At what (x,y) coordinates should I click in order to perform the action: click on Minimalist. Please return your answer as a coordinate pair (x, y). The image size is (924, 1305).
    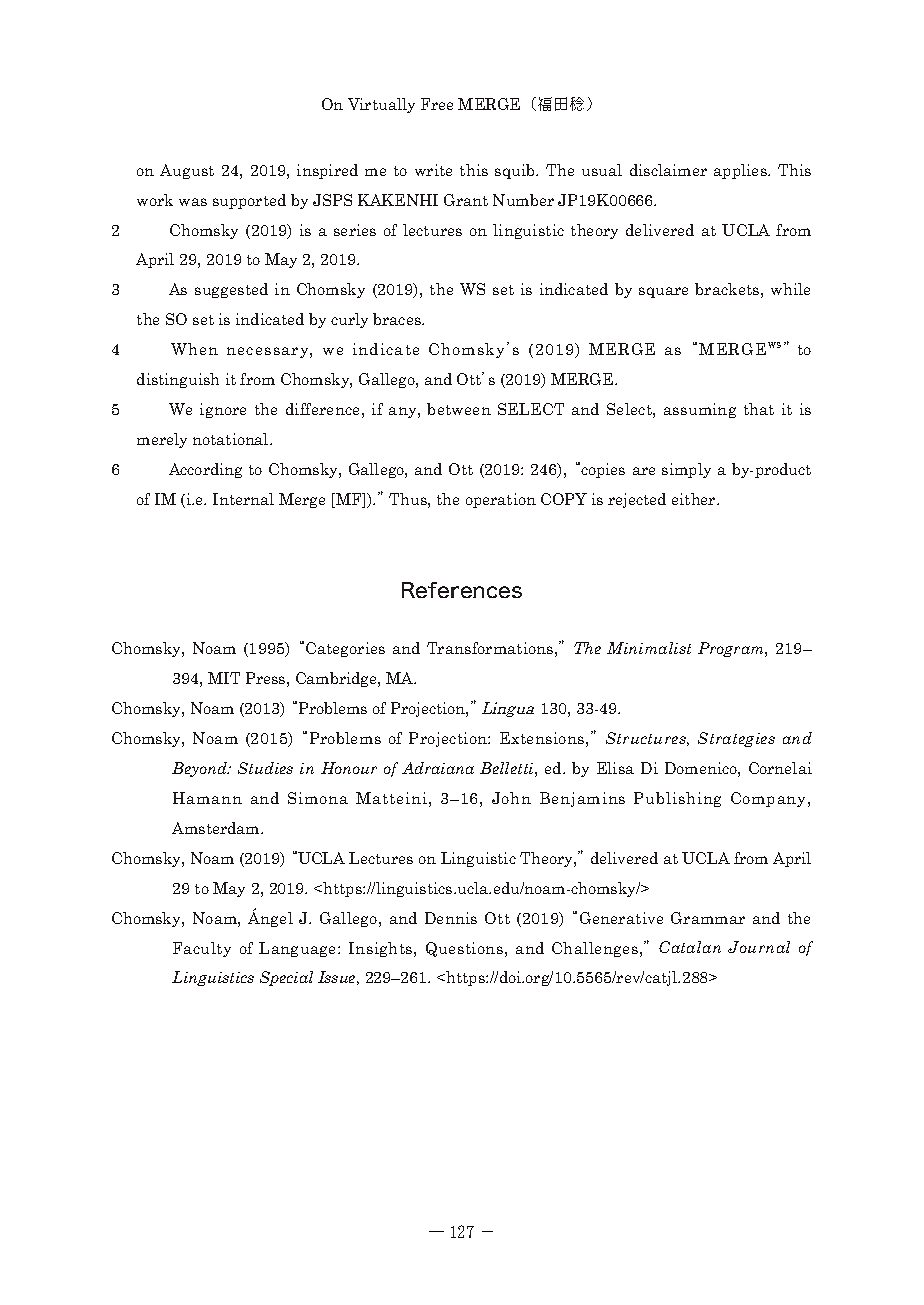
    Looking at the image, I should click on (649, 648).
